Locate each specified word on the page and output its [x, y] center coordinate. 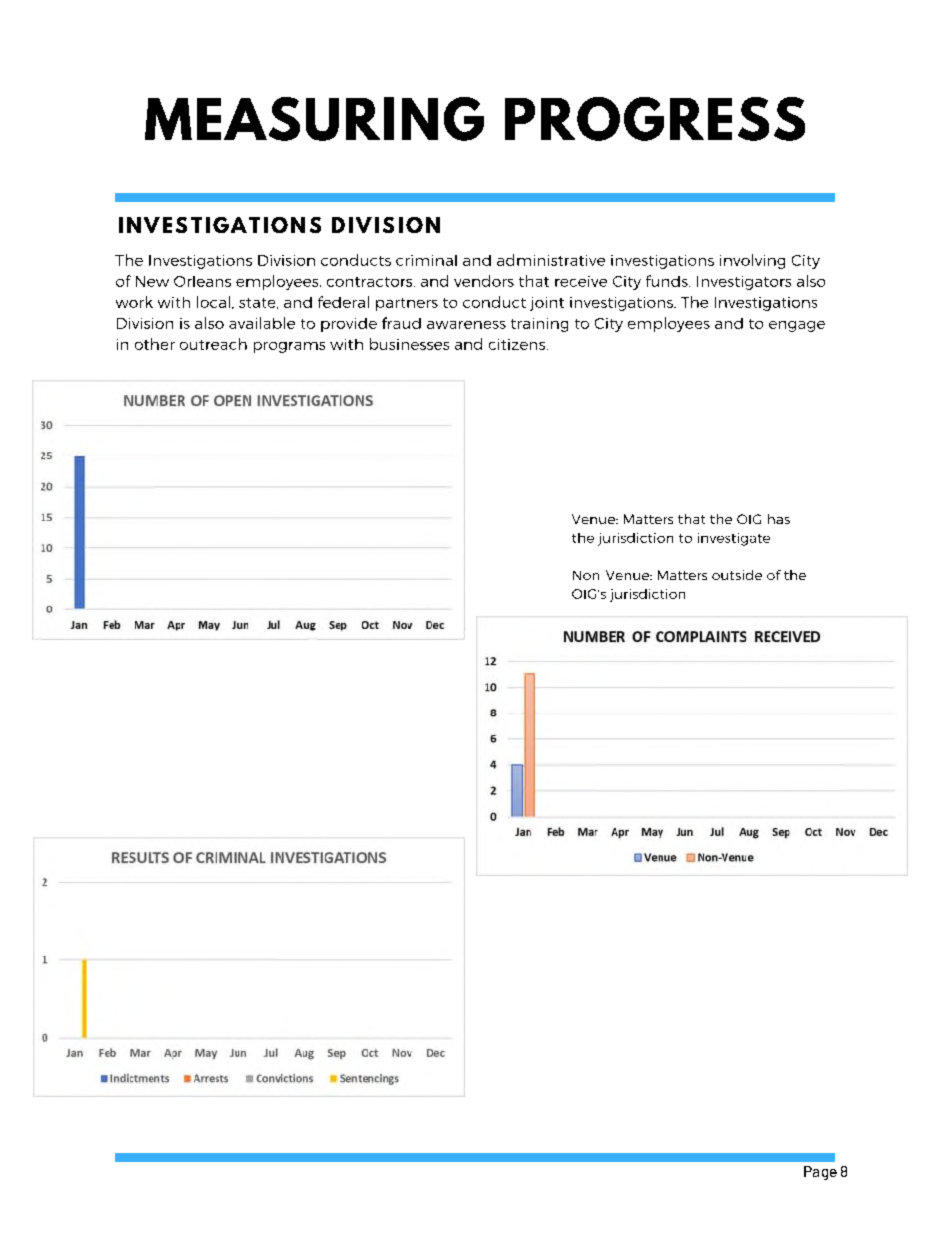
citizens [518, 344]
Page [820, 1173]
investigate [734, 539]
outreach [213, 344]
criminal [426, 260]
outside [737, 575]
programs [289, 347]
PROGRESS [655, 119]
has [779, 519]
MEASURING [314, 119]
